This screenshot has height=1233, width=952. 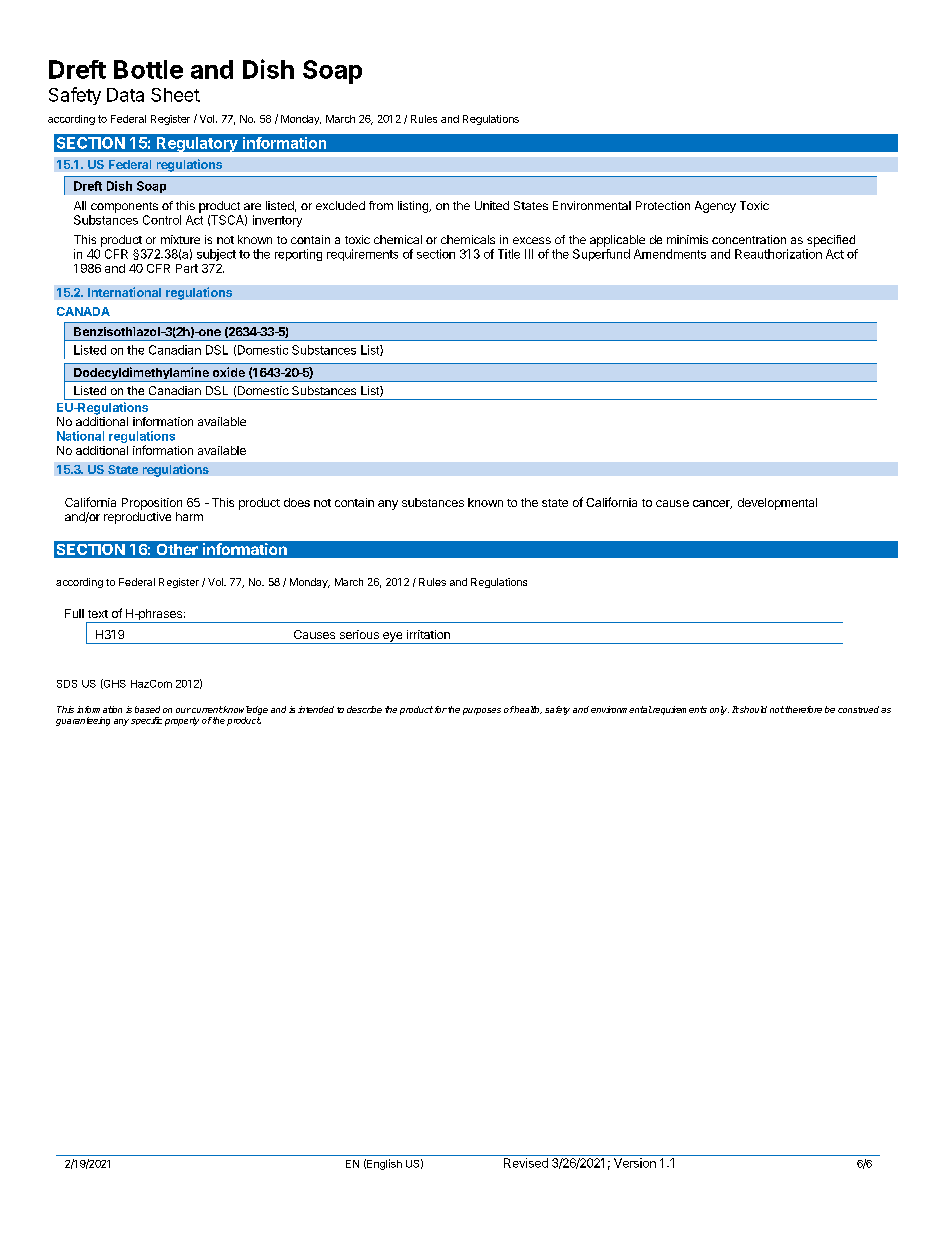 What do you see at coordinates (182, 721) in the screenshot?
I see `property` at bounding box center [182, 721].
